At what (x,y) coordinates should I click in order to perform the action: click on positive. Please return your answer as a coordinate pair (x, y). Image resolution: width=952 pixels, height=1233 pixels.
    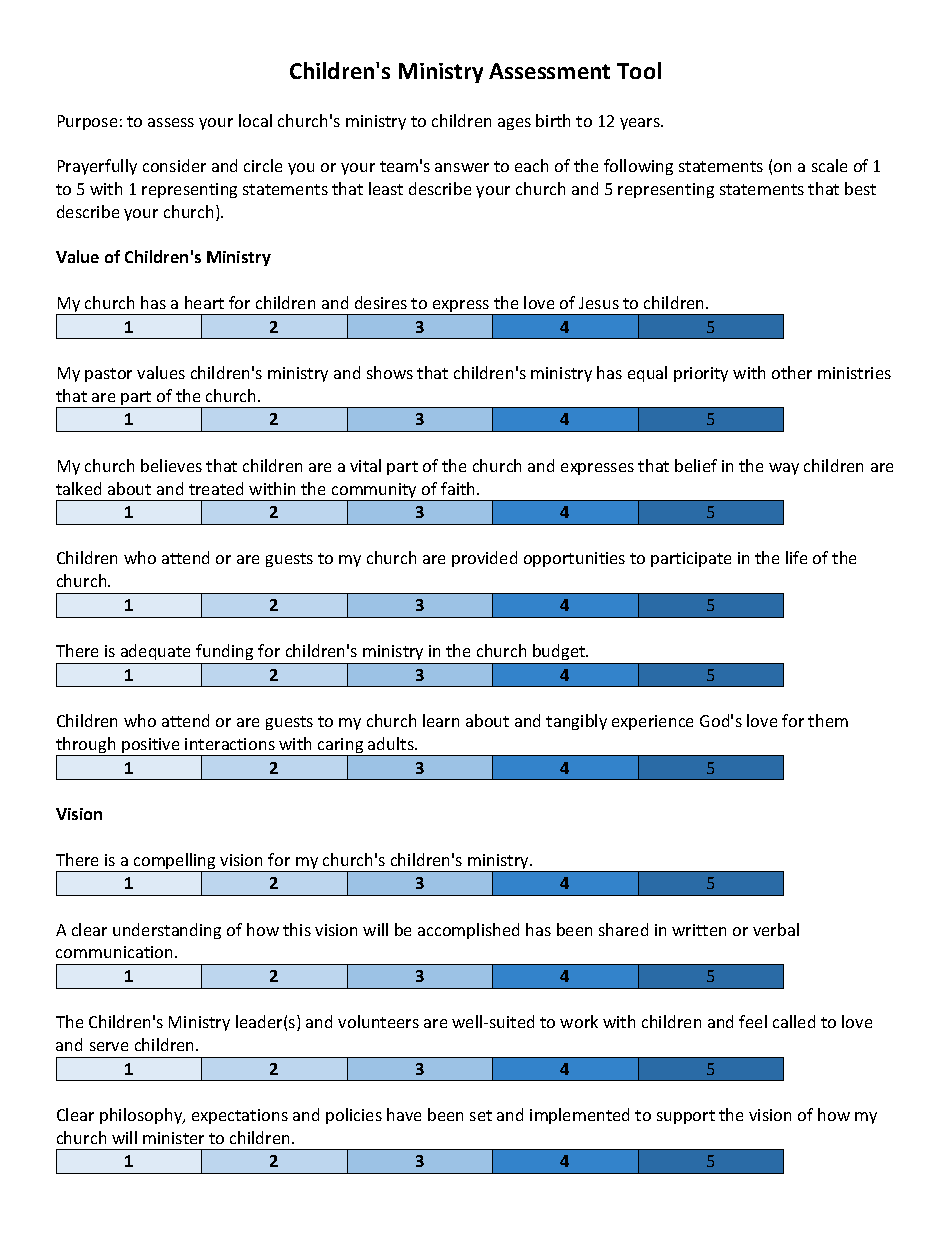
    Looking at the image, I should click on (151, 747).
